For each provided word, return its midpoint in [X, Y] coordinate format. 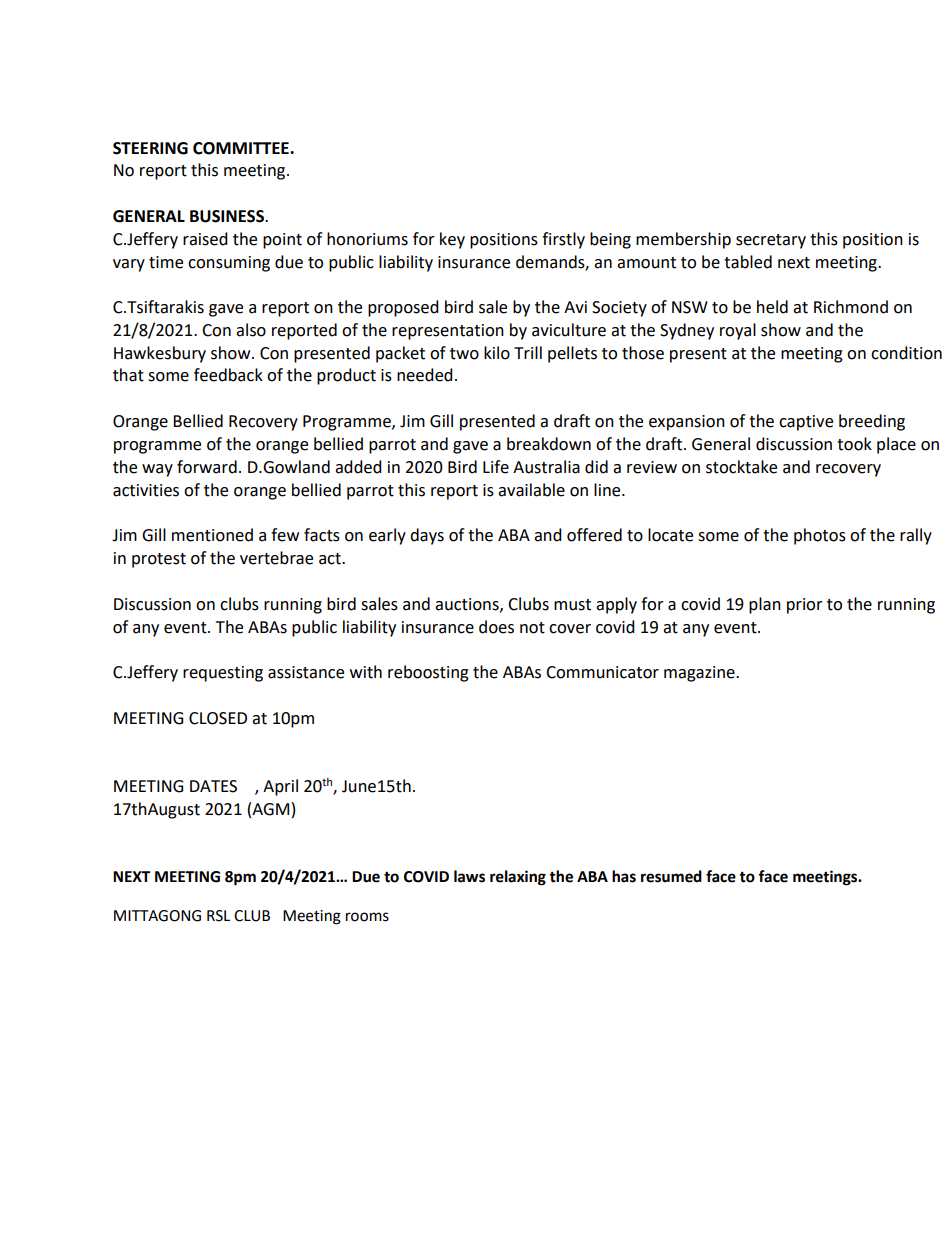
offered [594, 535]
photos [820, 536]
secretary [771, 241]
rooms [367, 917]
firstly [563, 240]
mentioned [212, 535]
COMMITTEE [242, 148]
